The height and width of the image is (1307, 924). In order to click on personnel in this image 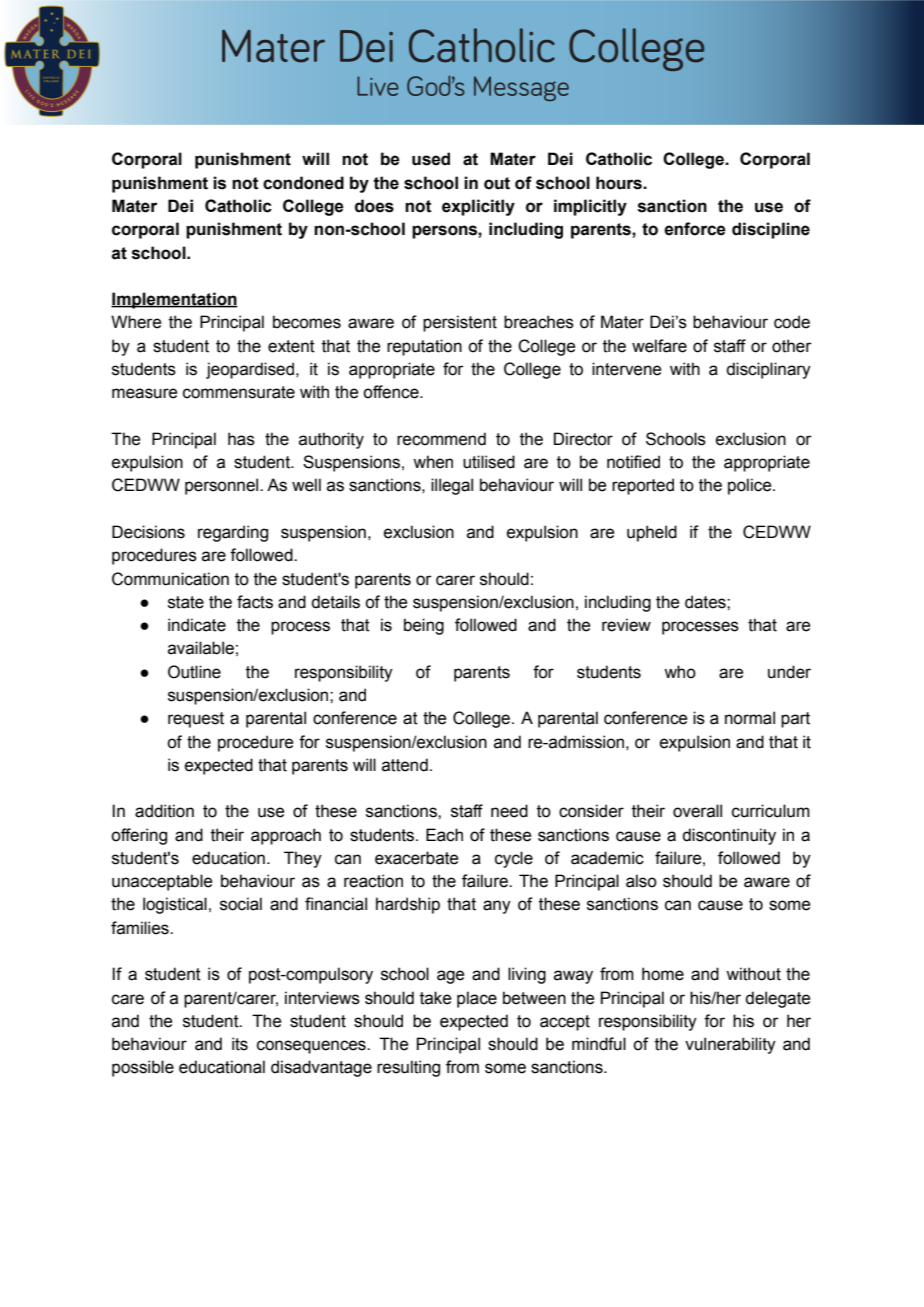, I will do `click(223, 486)`.
